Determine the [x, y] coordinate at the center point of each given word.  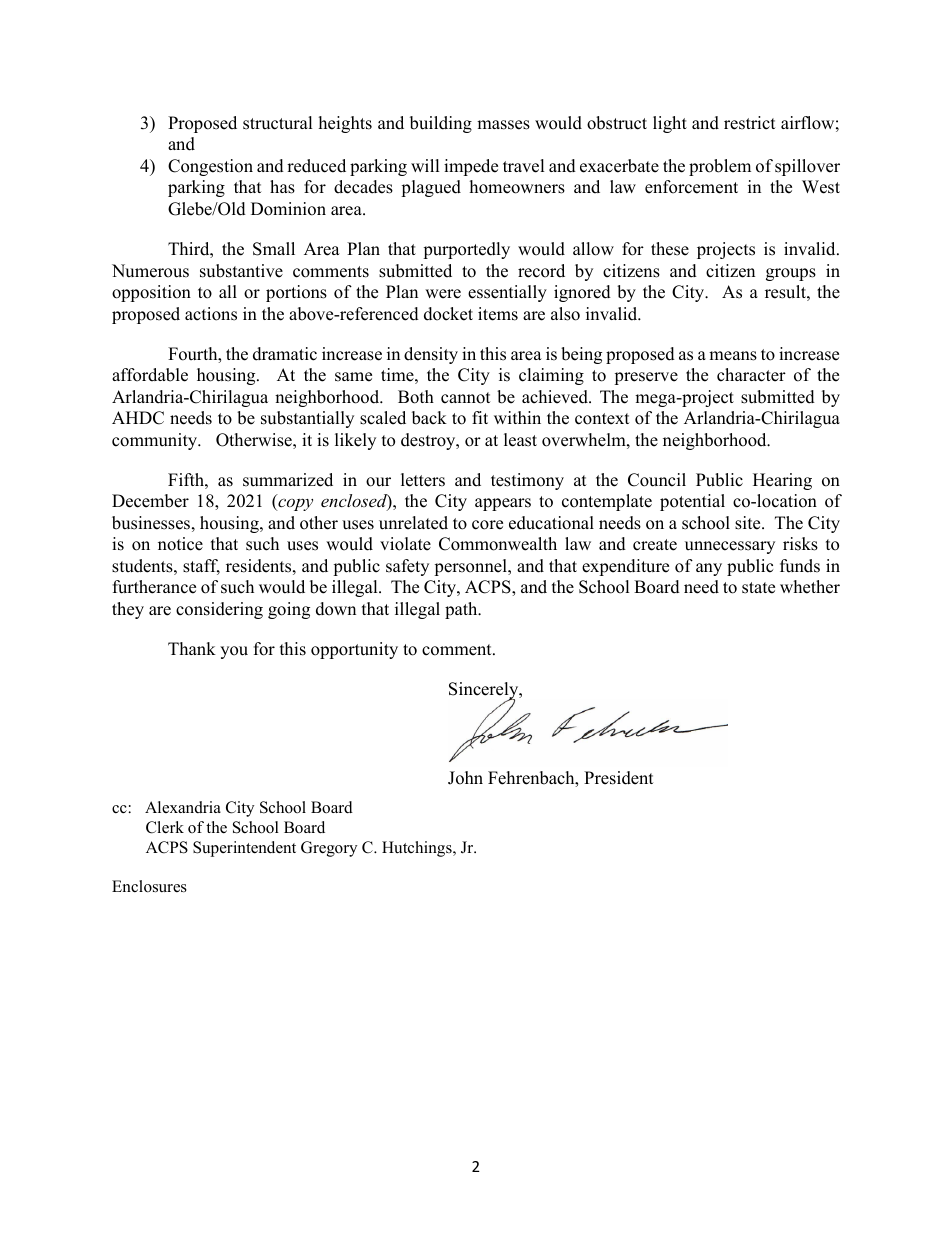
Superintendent [244, 849]
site [749, 523]
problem [720, 167]
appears [503, 504]
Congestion [210, 167]
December [150, 501]
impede [471, 167]
